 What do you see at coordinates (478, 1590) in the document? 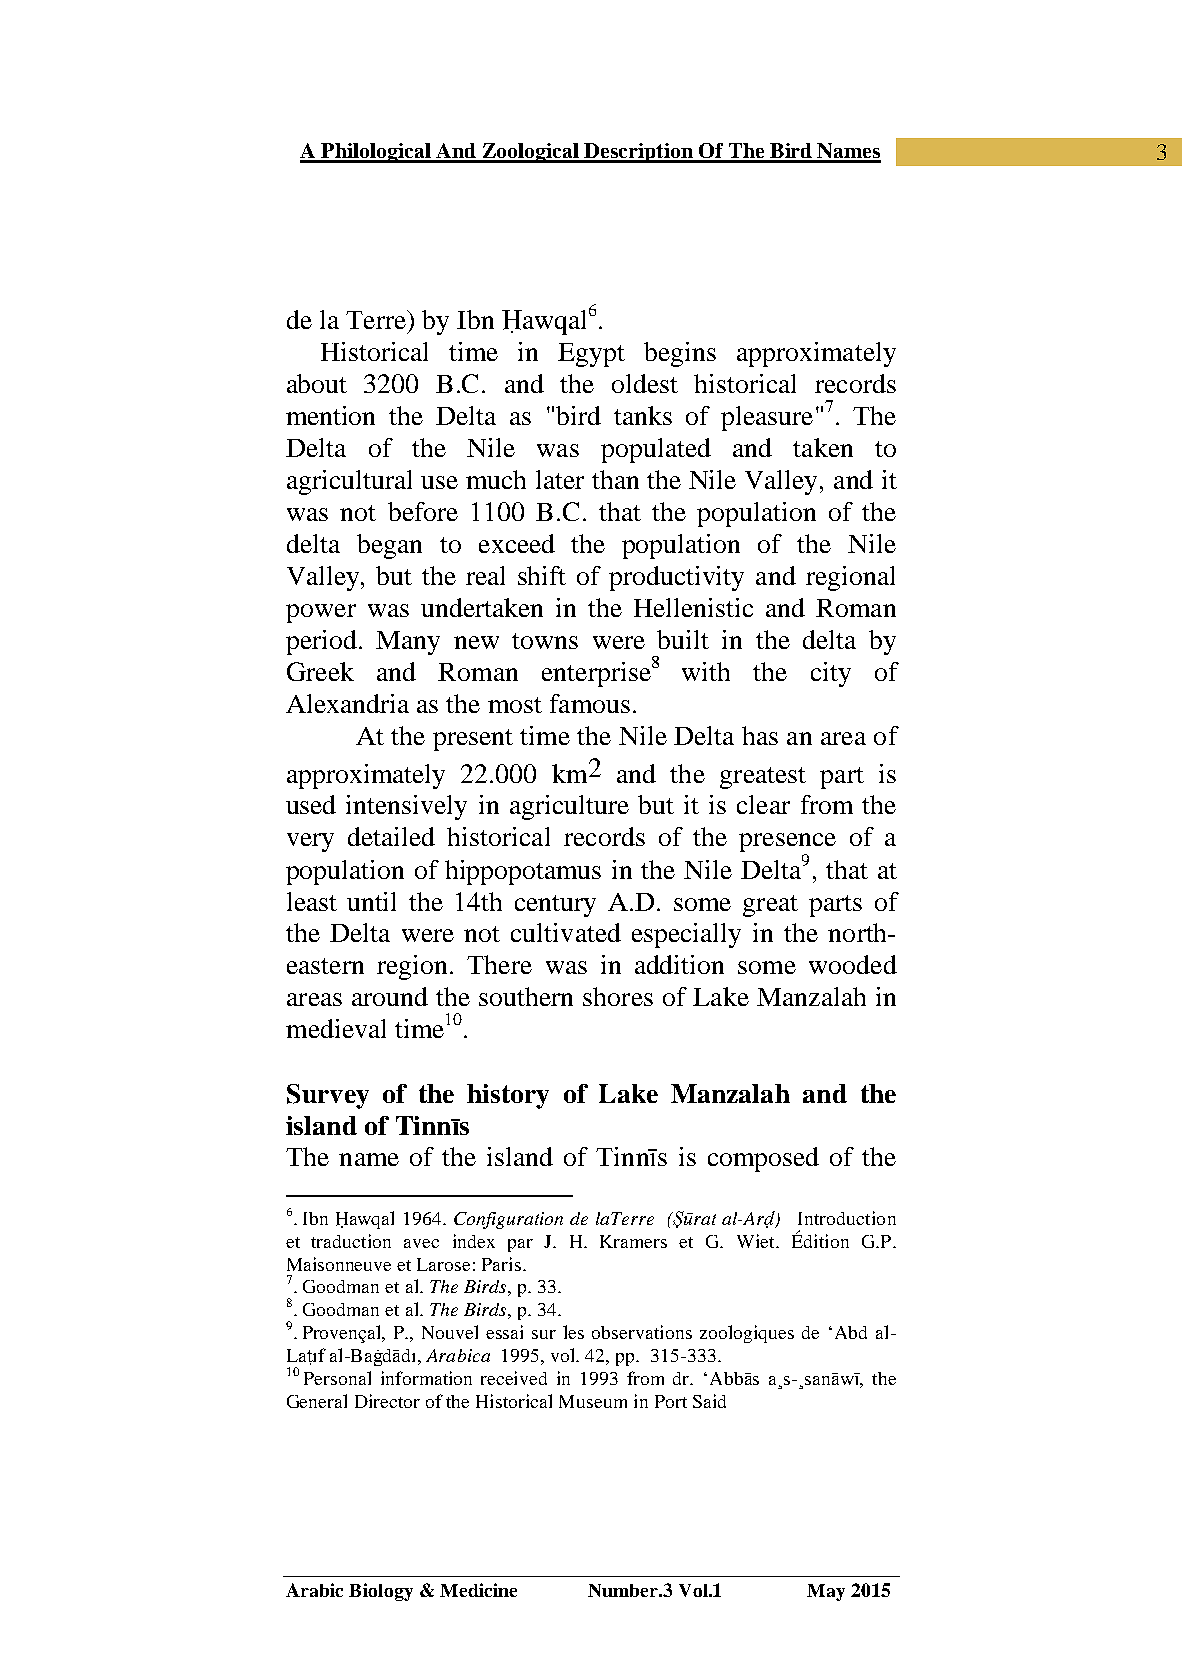
I see `Medicine` at bounding box center [478, 1590].
